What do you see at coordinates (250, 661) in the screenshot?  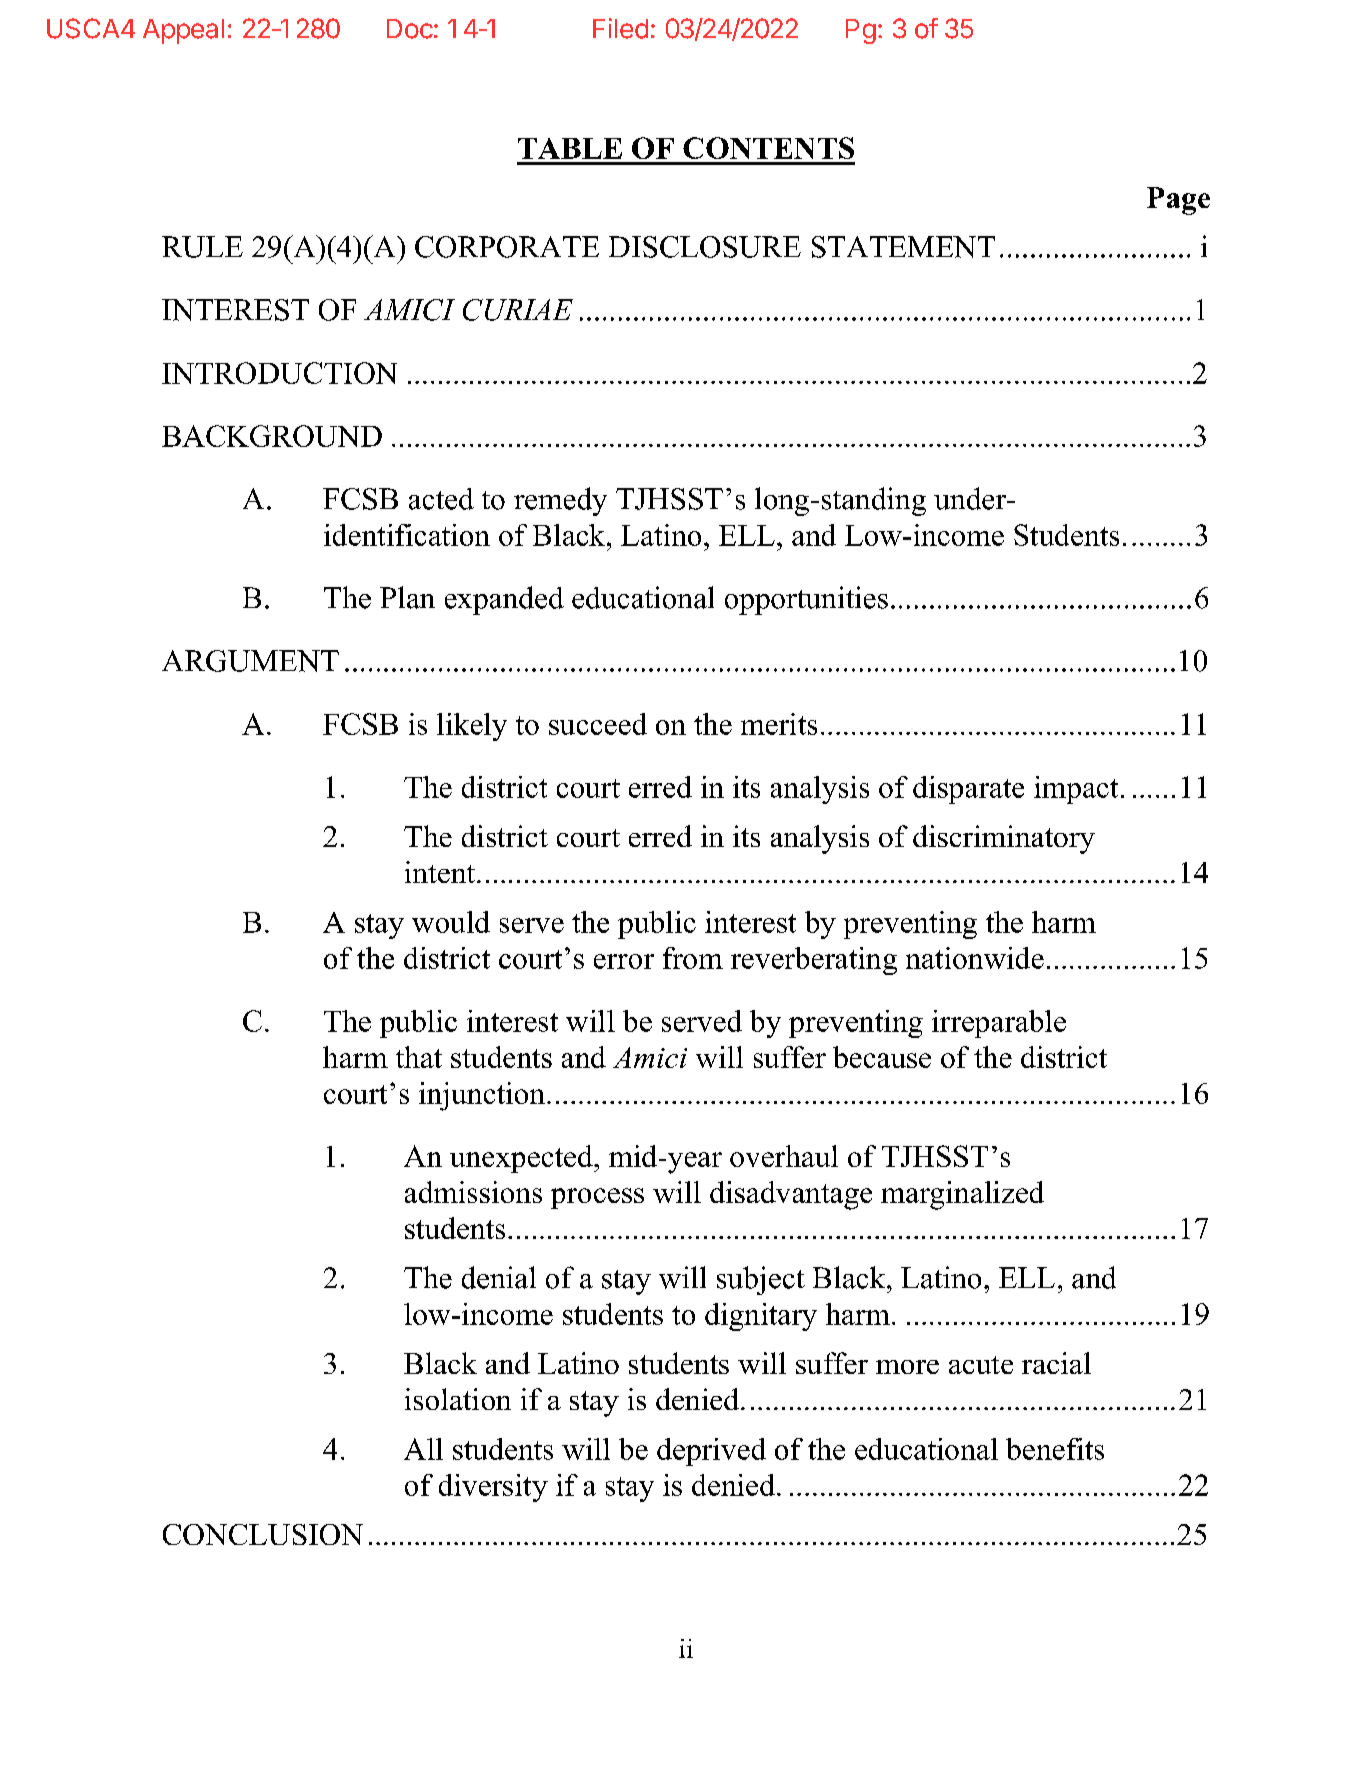 I see `ARGUMENT` at bounding box center [250, 661].
